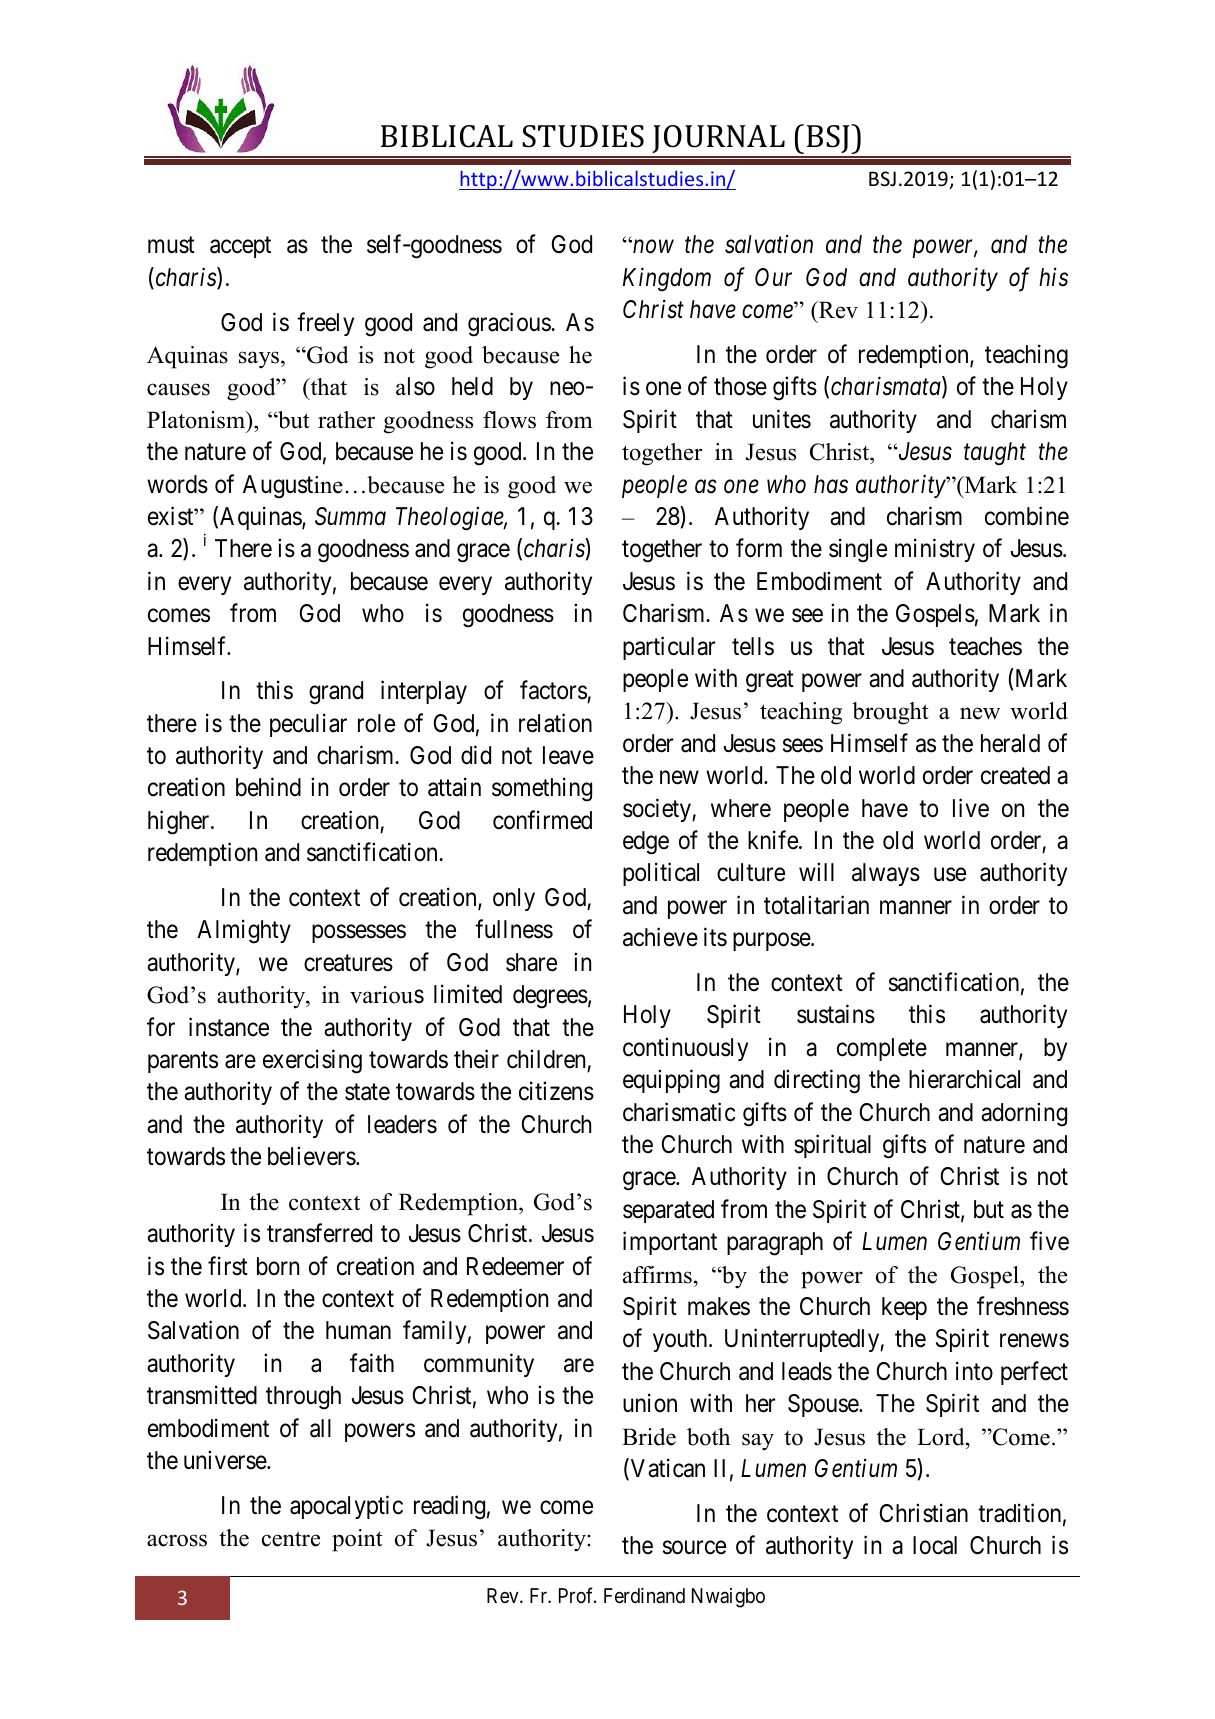 The width and height of the page is (1215, 1719). Describe the element at coordinates (555, 723) in the page. I see `relation` at that location.
